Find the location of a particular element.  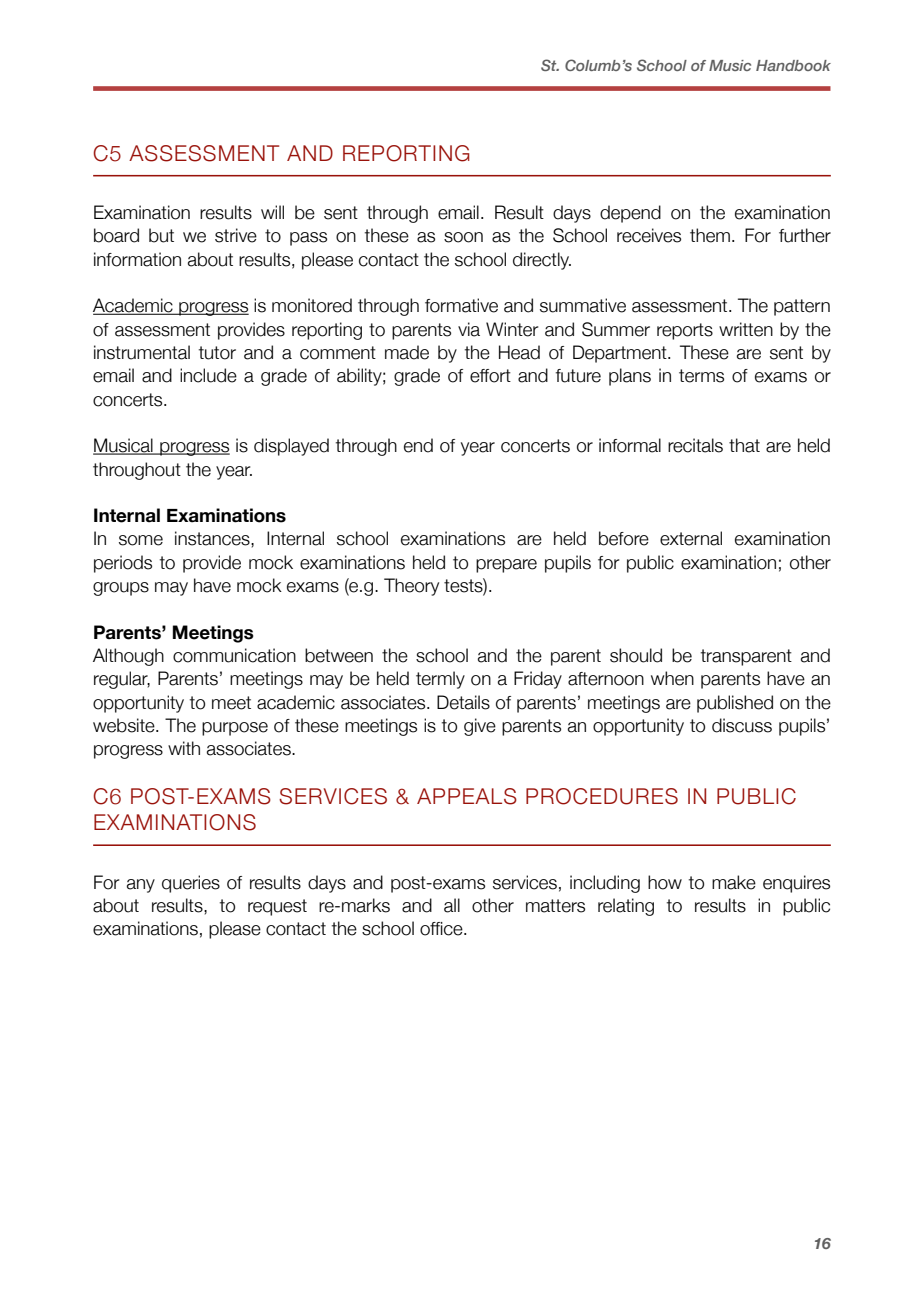

will is located at coordinates (272, 212).
